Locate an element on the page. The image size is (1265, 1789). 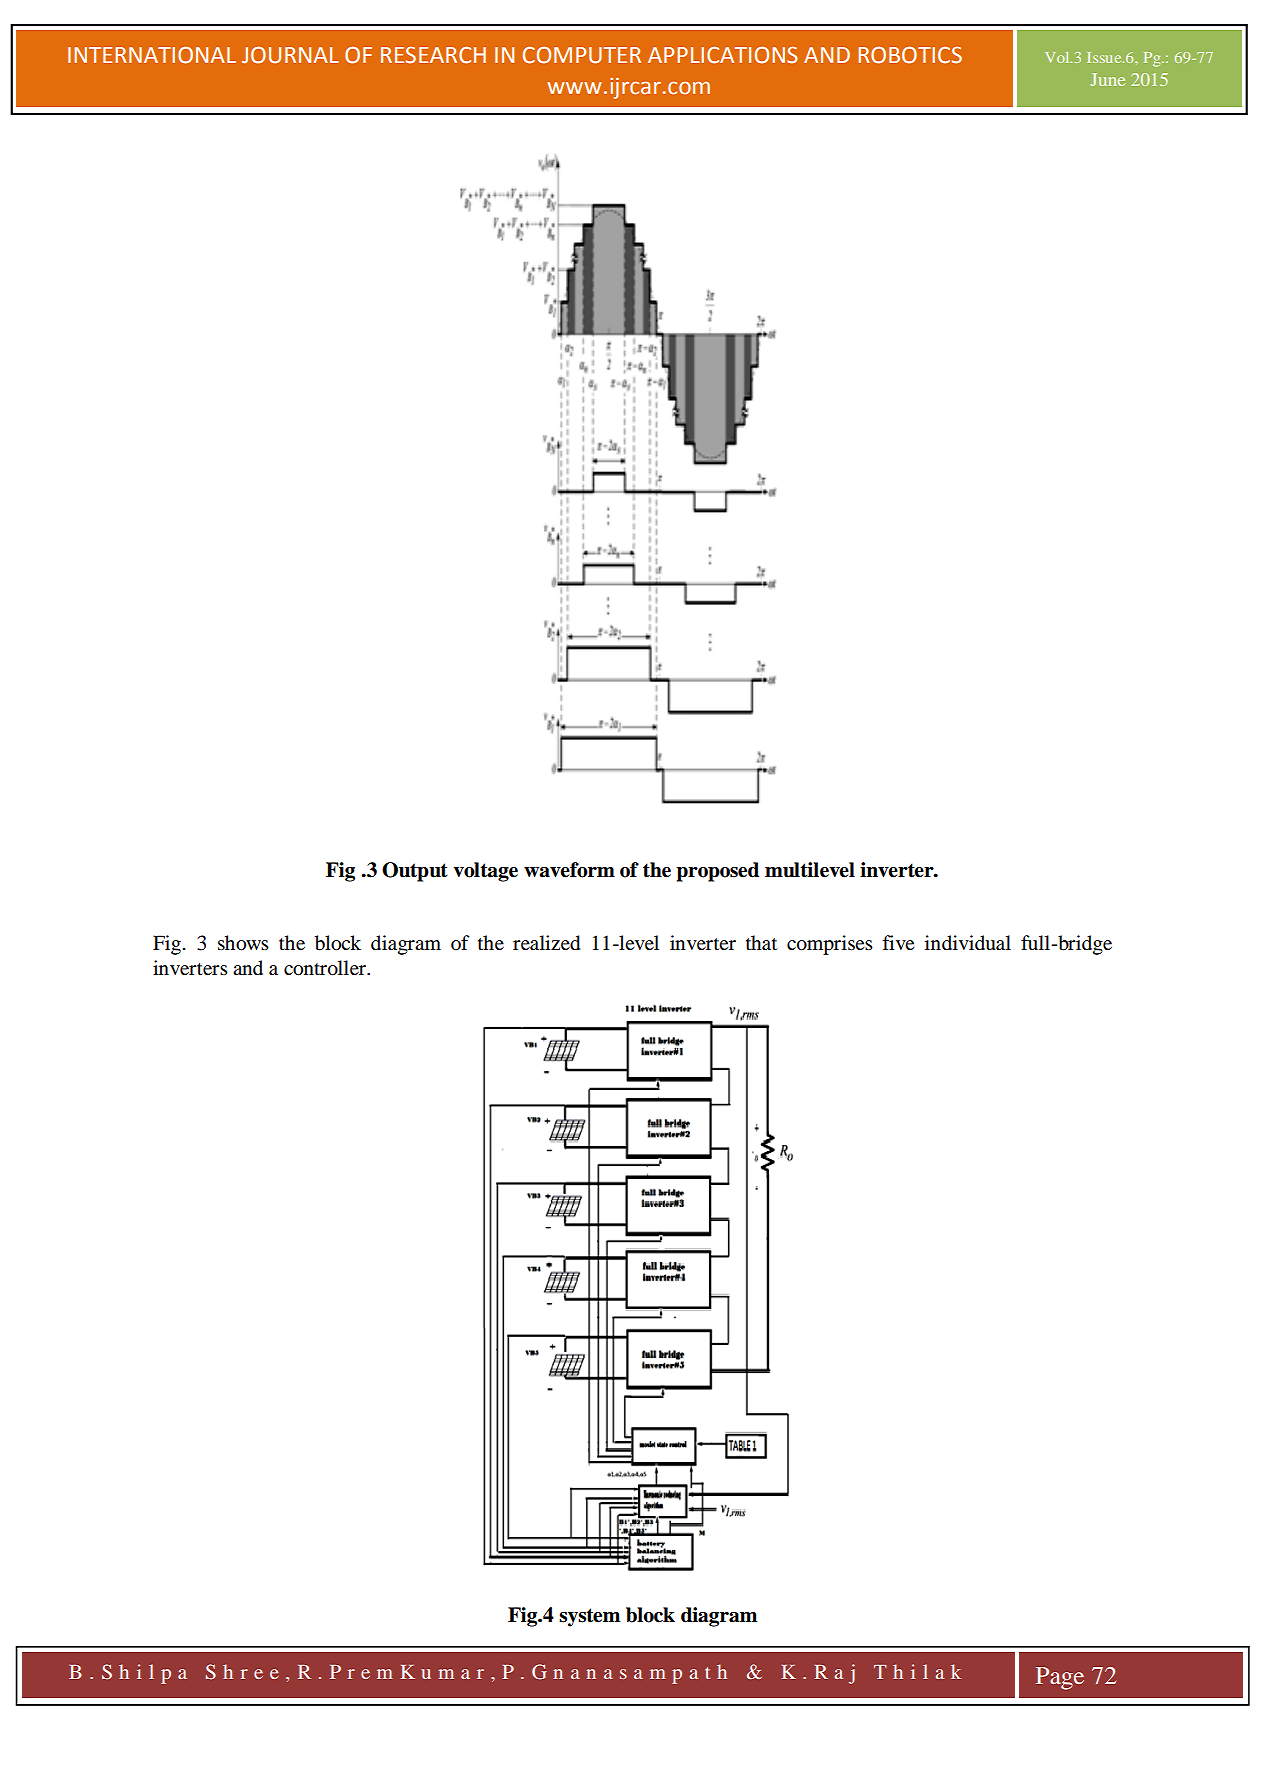
realized is located at coordinates (546, 943).
